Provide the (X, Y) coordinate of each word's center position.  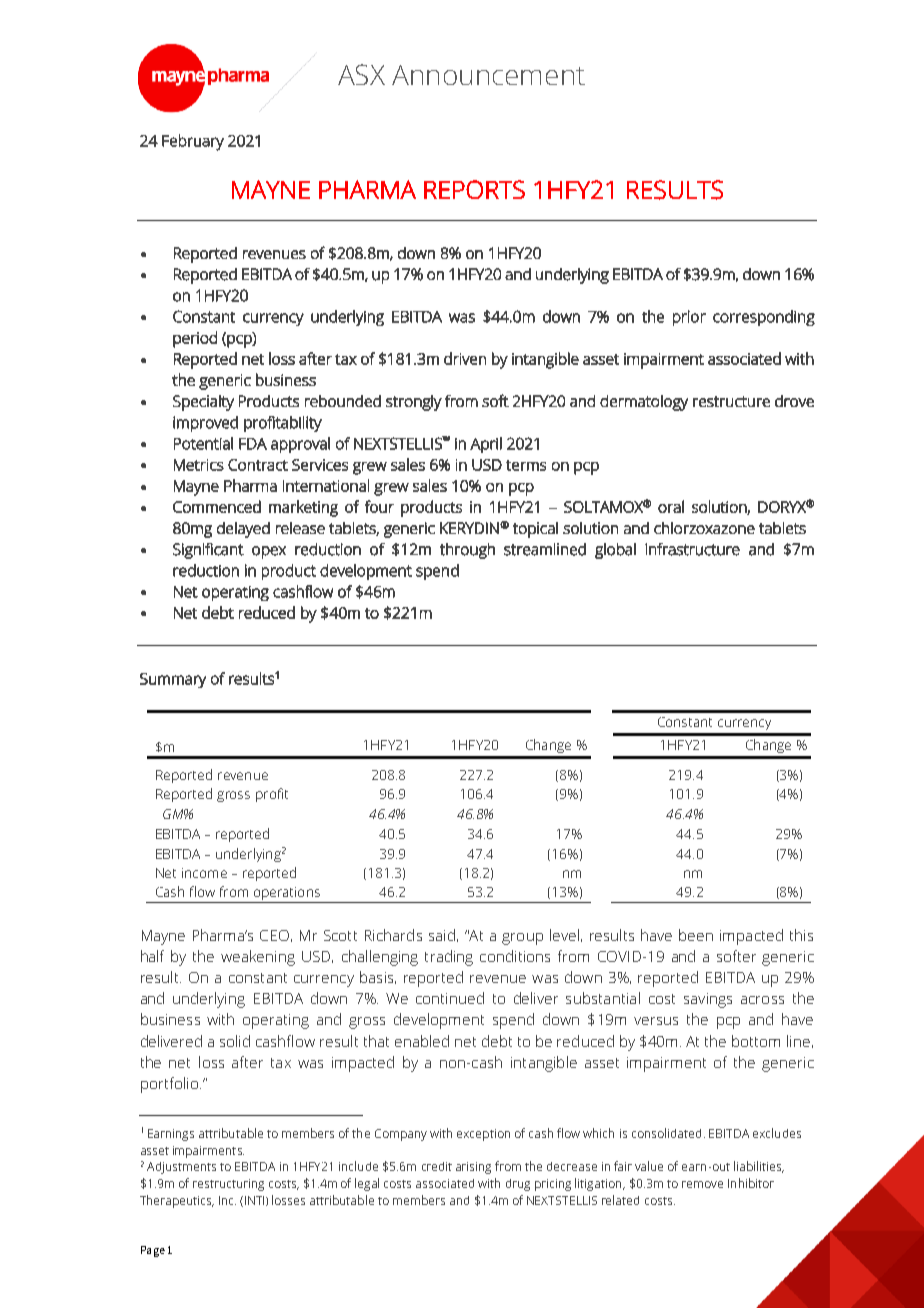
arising (473, 1168)
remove (702, 1184)
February (193, 142)
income (204, 873)
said (442, 935)
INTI (254, 1201)
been (696, 935)
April (486, 445)
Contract (258, 465)
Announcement (488, 75)
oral (671, 506)
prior (689, 318)
